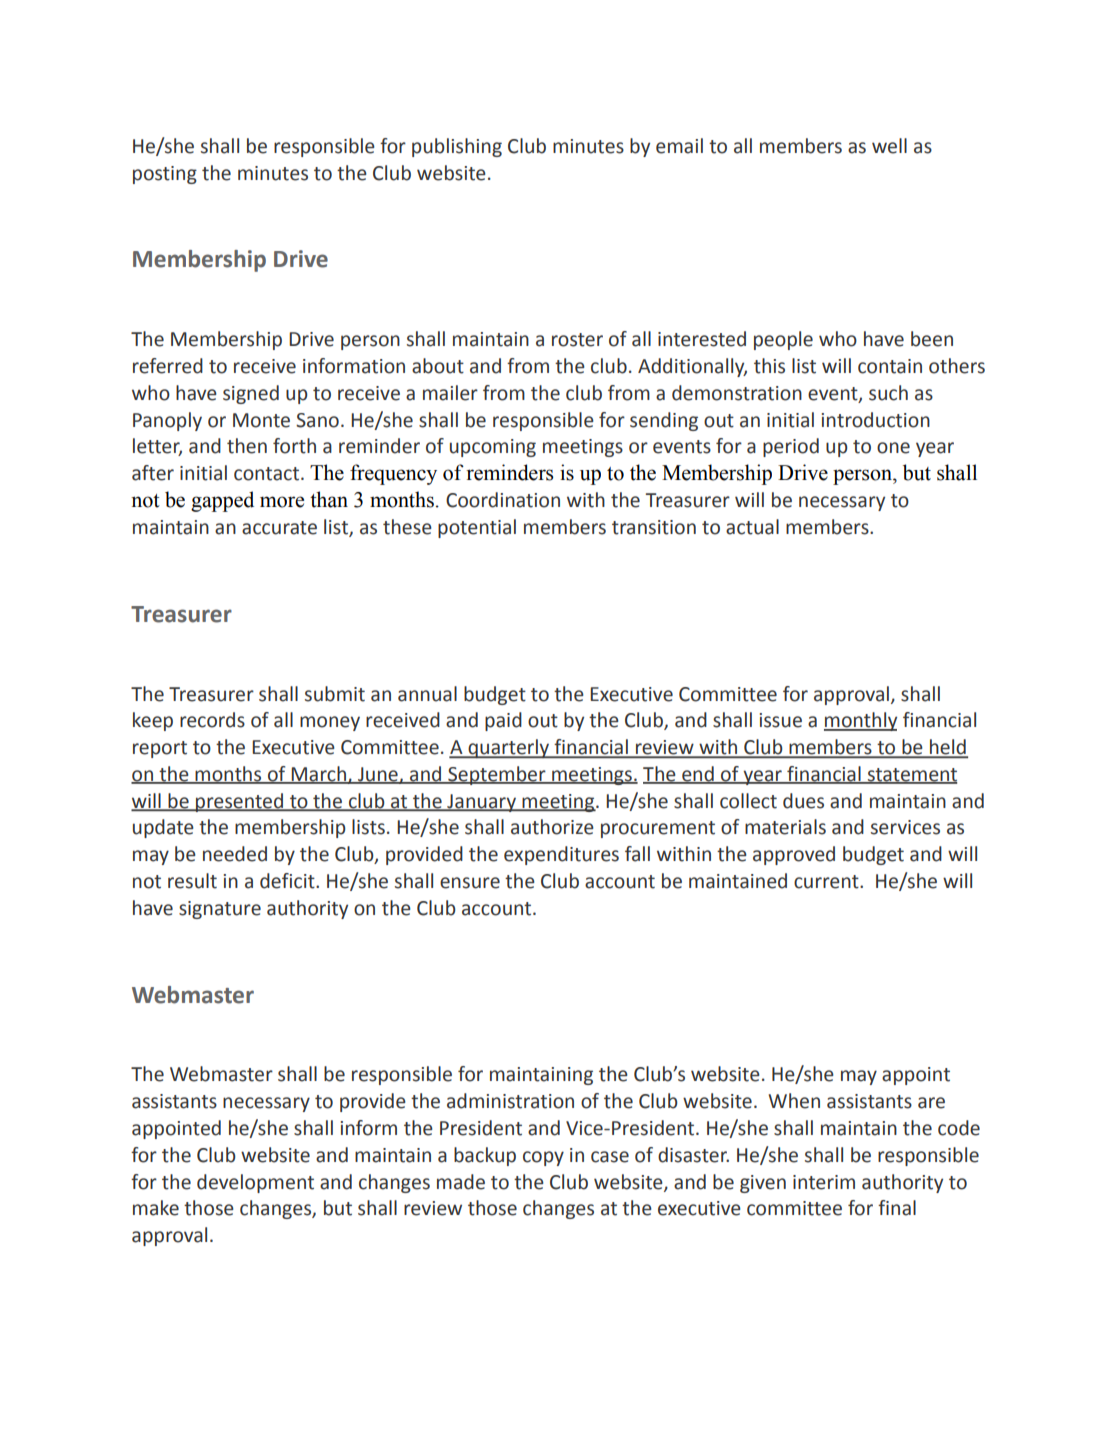 This document has width=1118, height=1447. What do you see at coordinates (220, 910) in the document?
I see `signature` at bounding box center [220, 910].
